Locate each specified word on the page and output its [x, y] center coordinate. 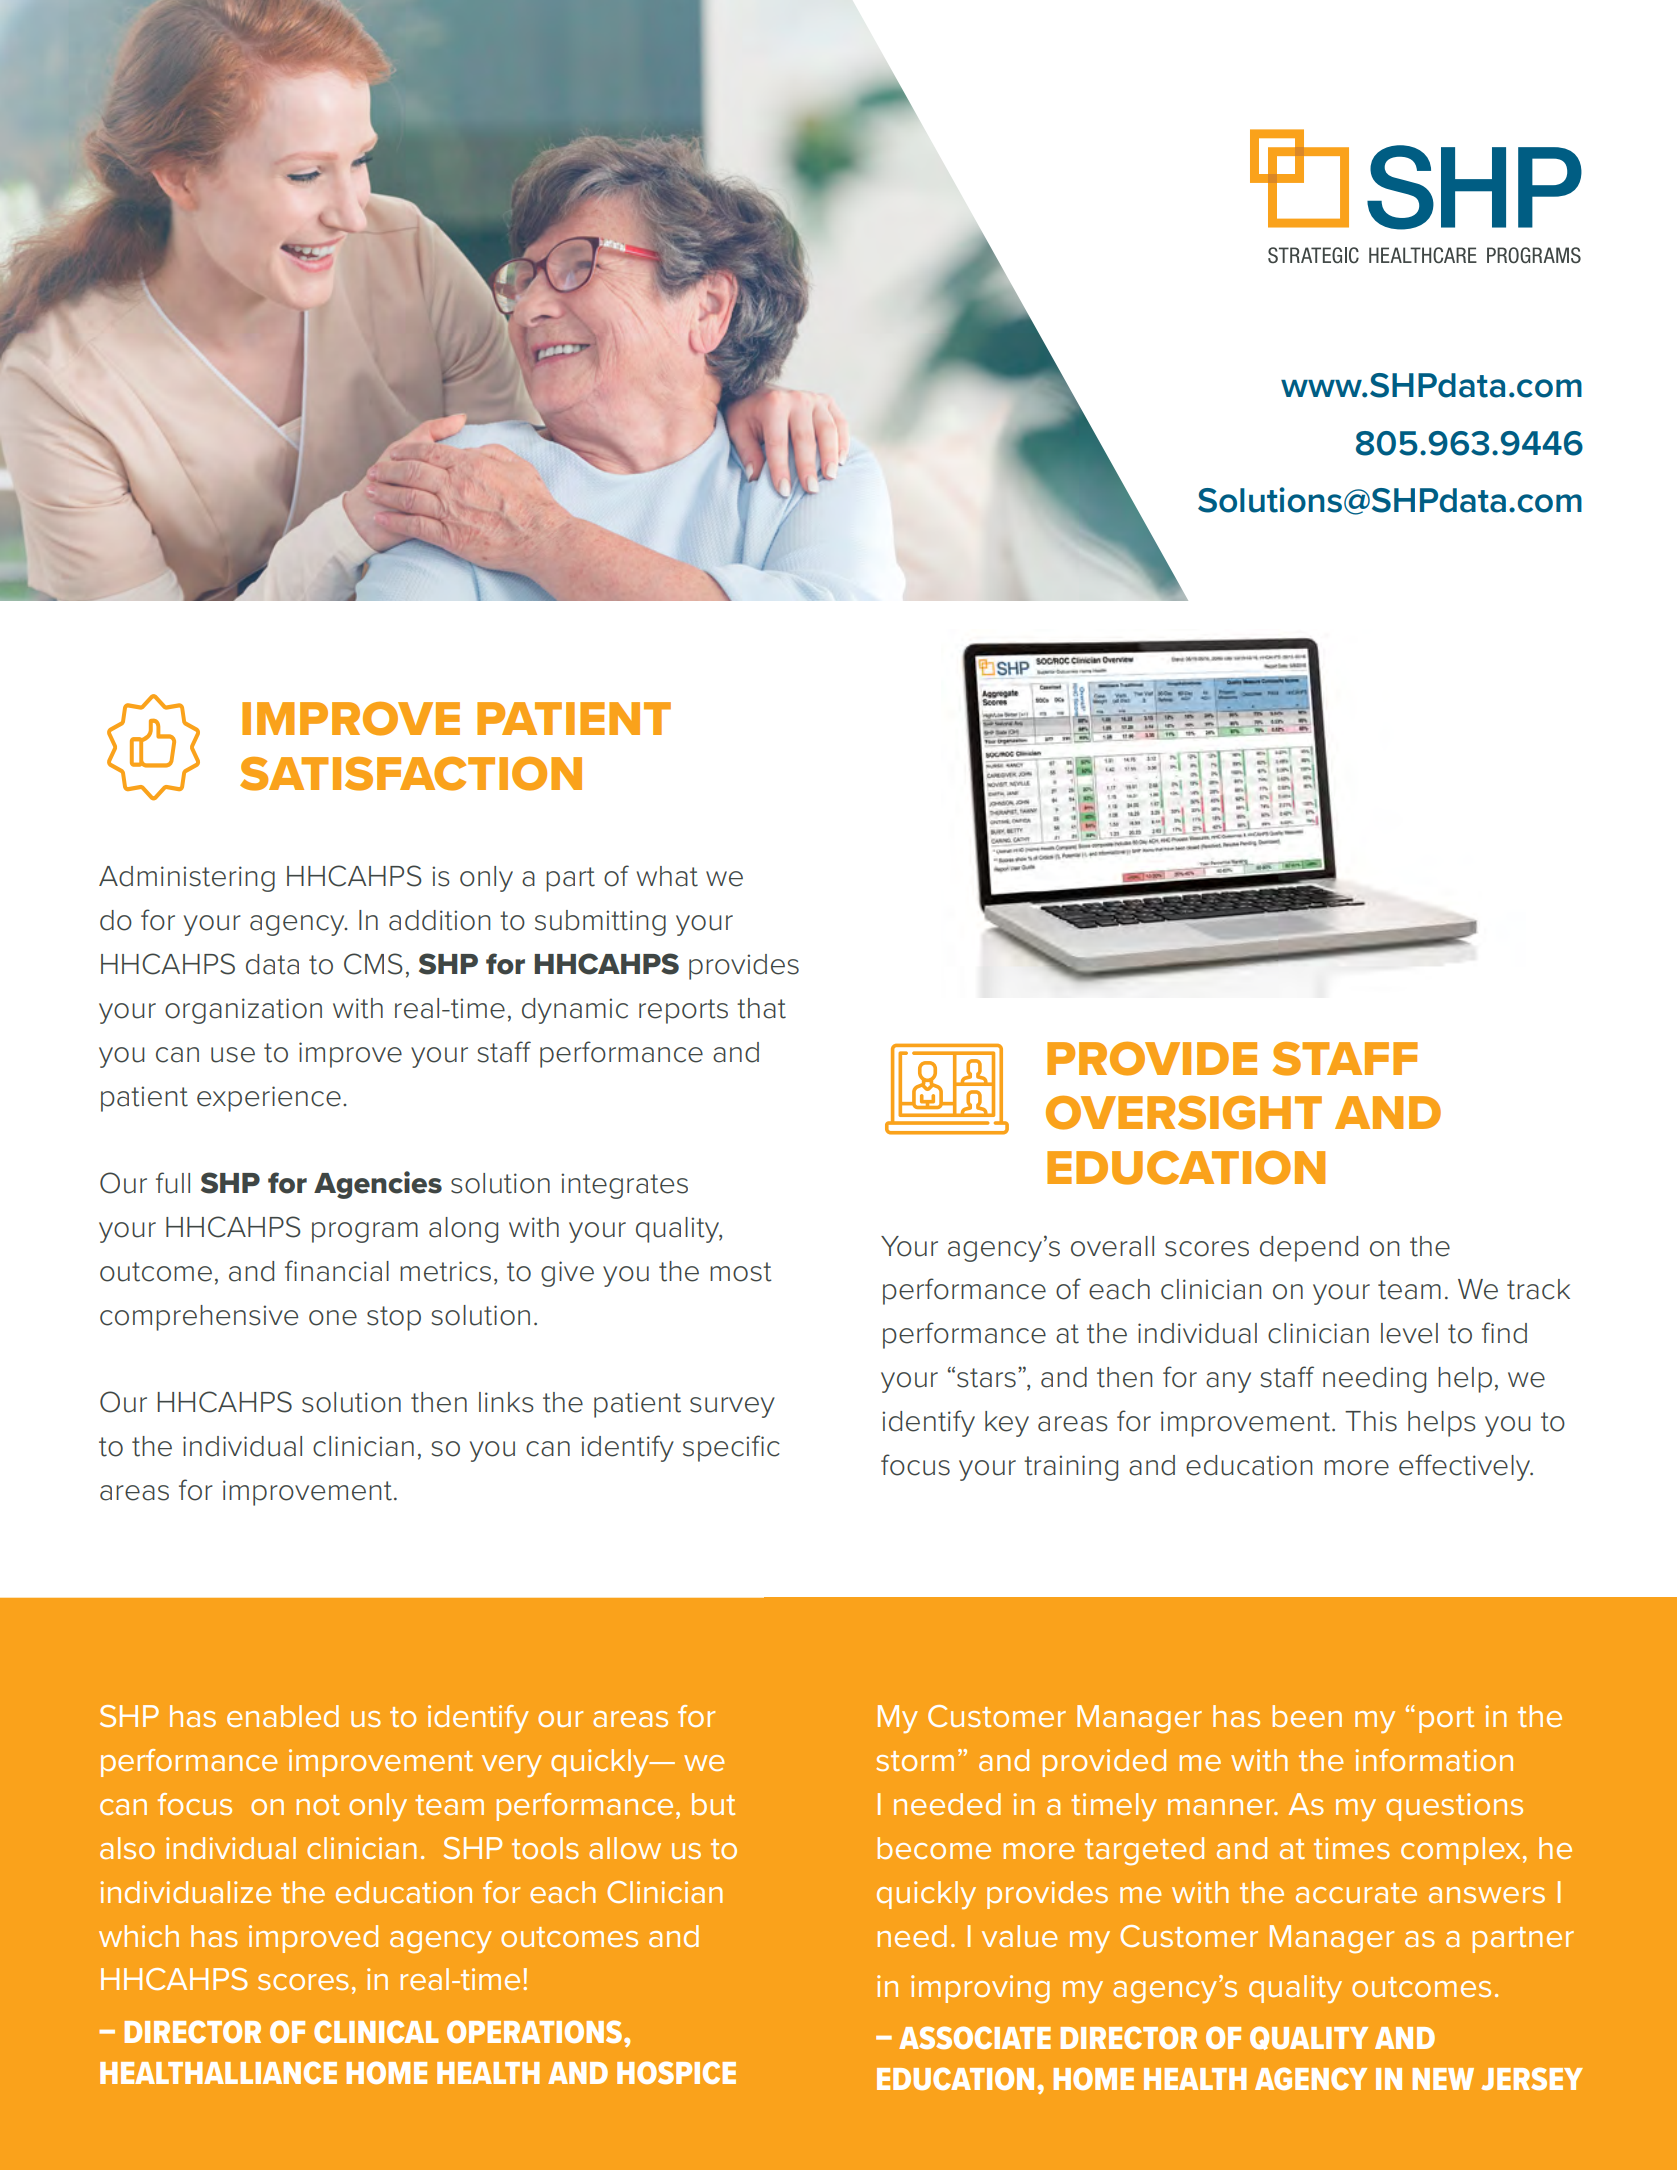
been [1307, 1716]
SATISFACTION [411, 773]
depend [1309, 1249]
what [667, 876]
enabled [283, 1716]
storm [915, 1761]
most [741, 1272]
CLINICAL [376, 2031]
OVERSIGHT [1184, 1112]
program [365, 1232]
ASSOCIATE [975, 2037]
